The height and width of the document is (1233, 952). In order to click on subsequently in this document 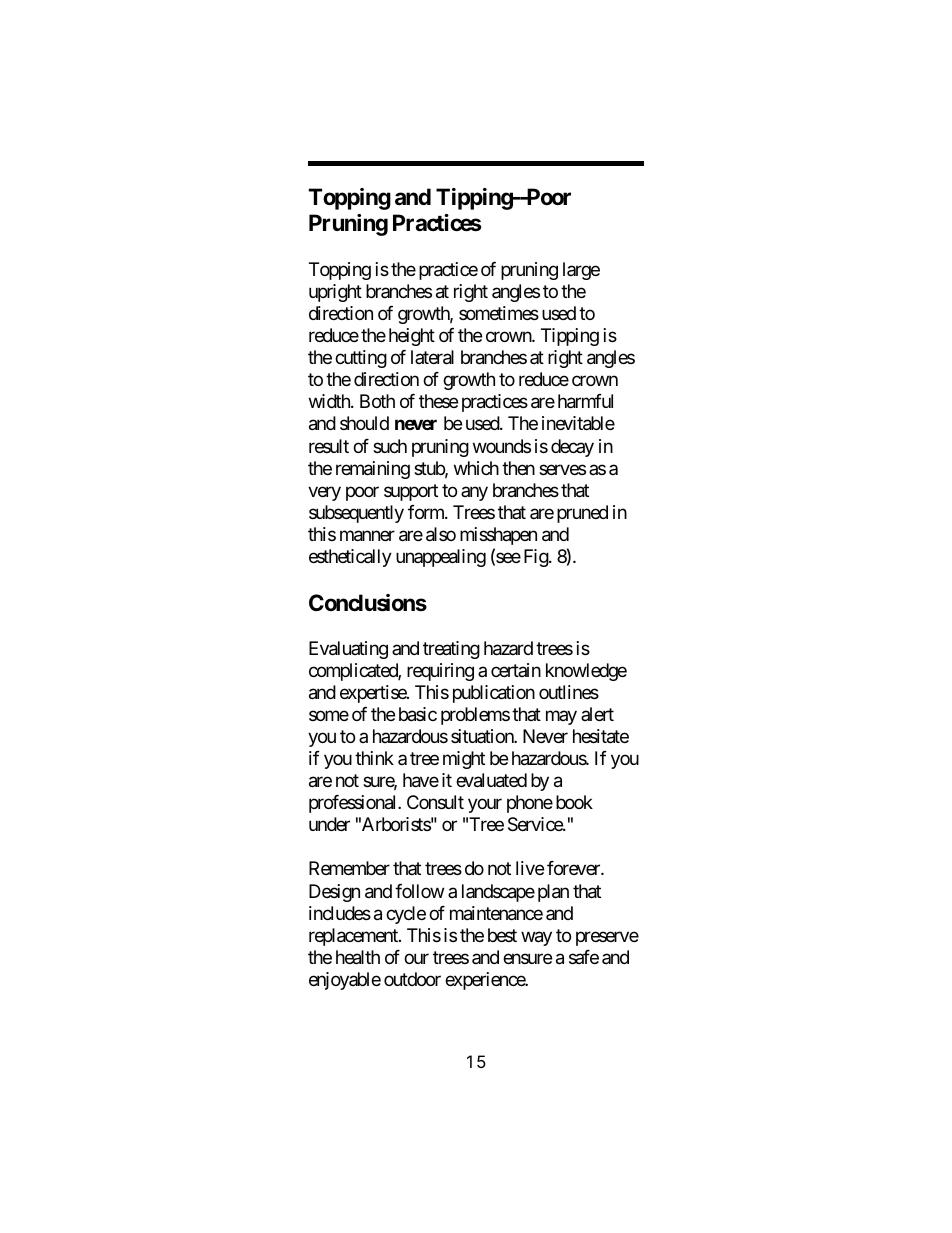, I will do `click(356, 514)`.
